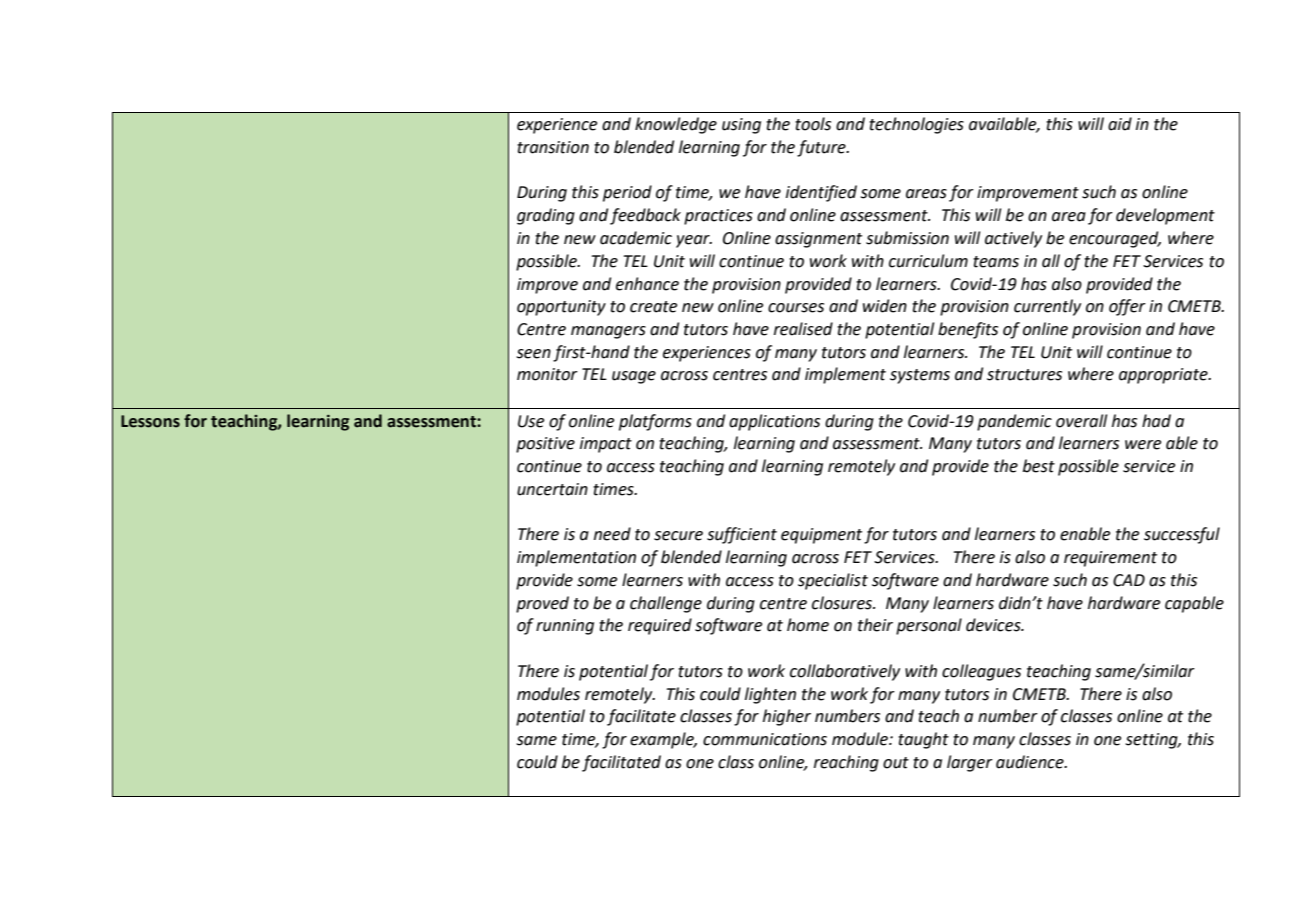 This document has height=924, width=1308. What do you see at coordinates (542, 604) in the document?
I see `proved` at bounding box center [542, 604].
